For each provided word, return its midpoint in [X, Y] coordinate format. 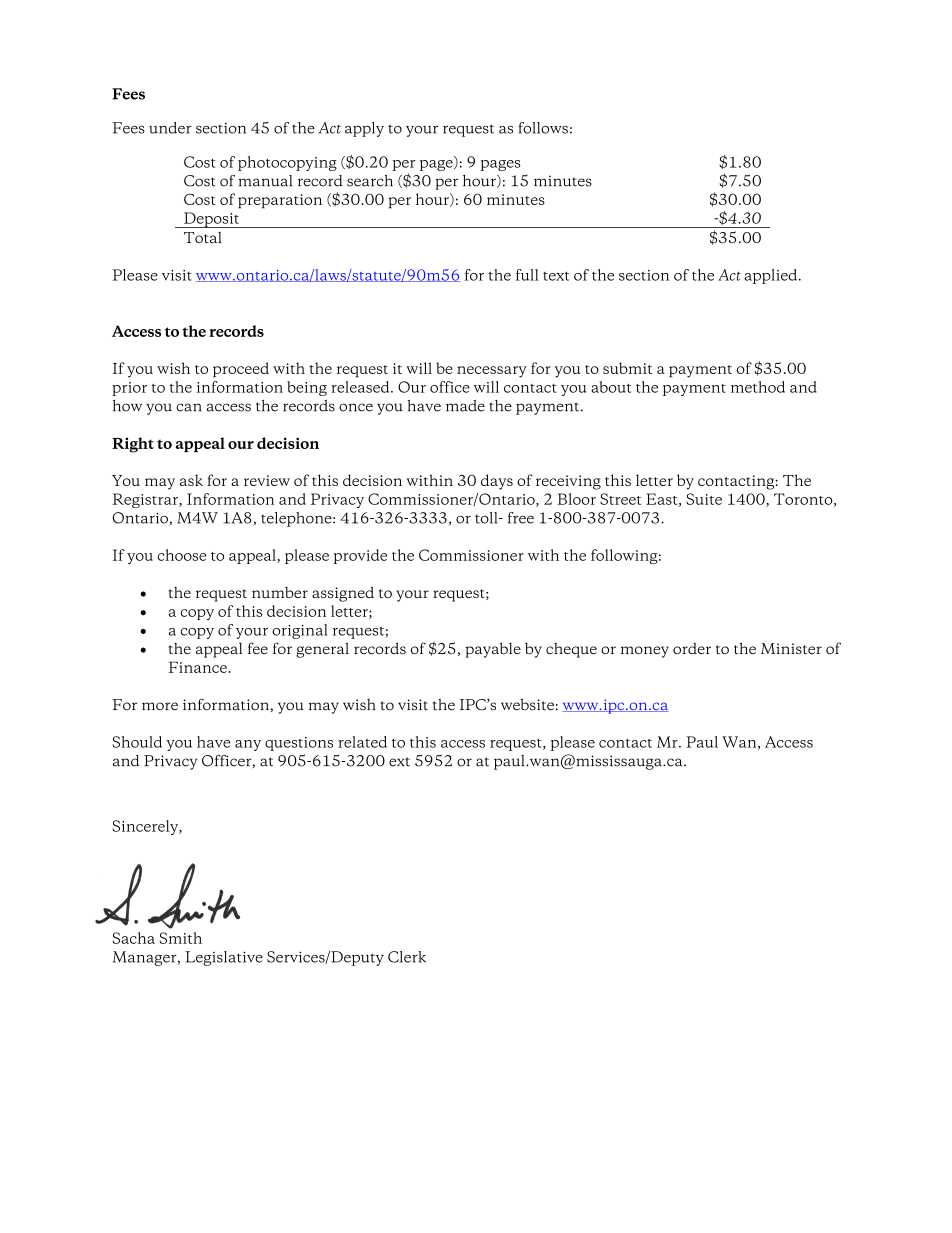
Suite [704, 499]
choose [182, 555]
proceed [241, 369]
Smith [181, 938]
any [248, 745]
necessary [492, 372]
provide [360, 556]
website [527, 705]
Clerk [407, 957]
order [692, 648]
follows [543, 128]
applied [772, 276]
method [758, 387]
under [170, 128]
